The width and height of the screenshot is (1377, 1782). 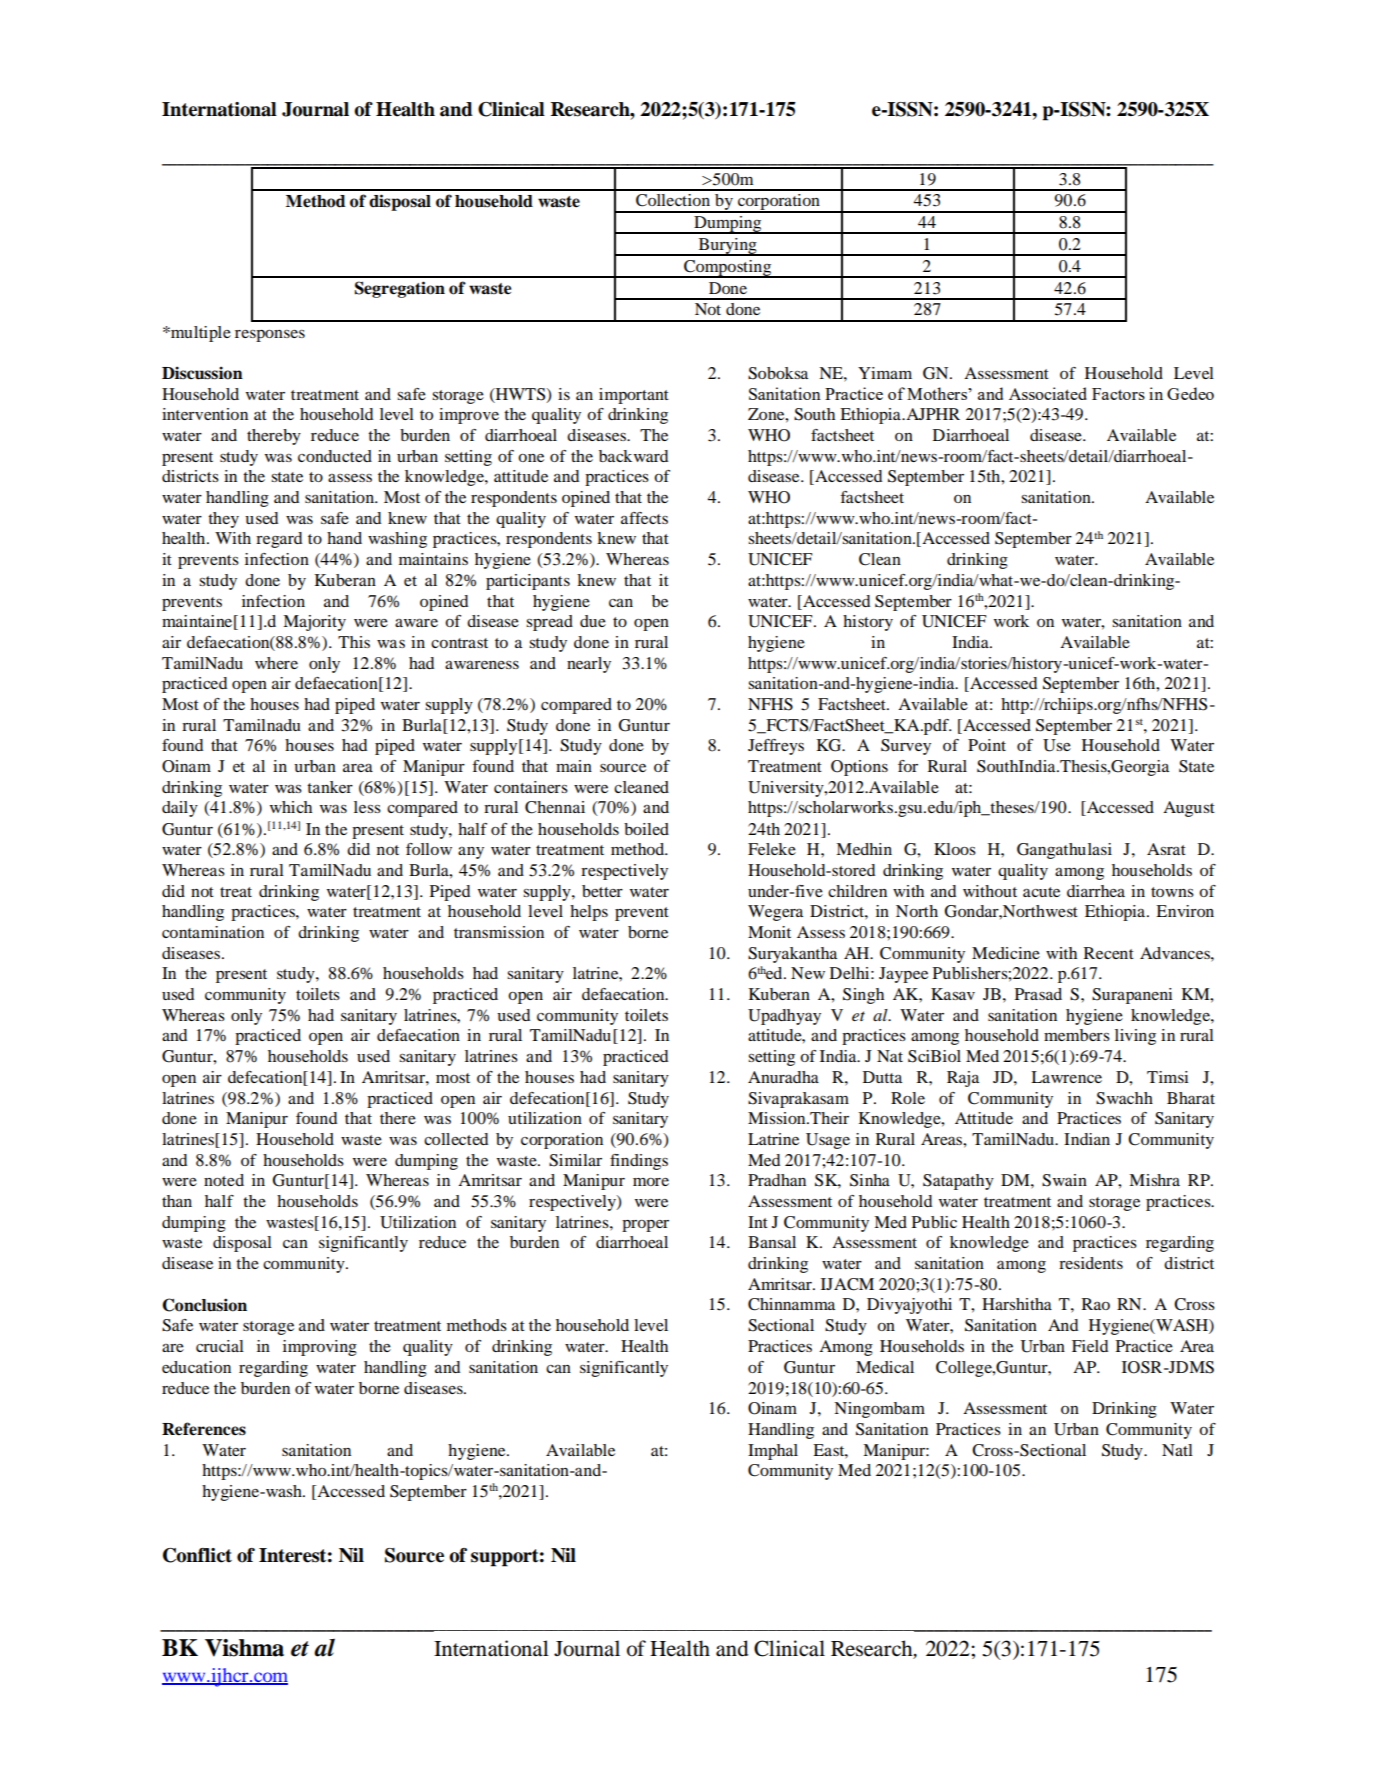 What do you see at coordinates (223, 520) in the screenshot?
I see `they` at bounding box center [223, 520].
